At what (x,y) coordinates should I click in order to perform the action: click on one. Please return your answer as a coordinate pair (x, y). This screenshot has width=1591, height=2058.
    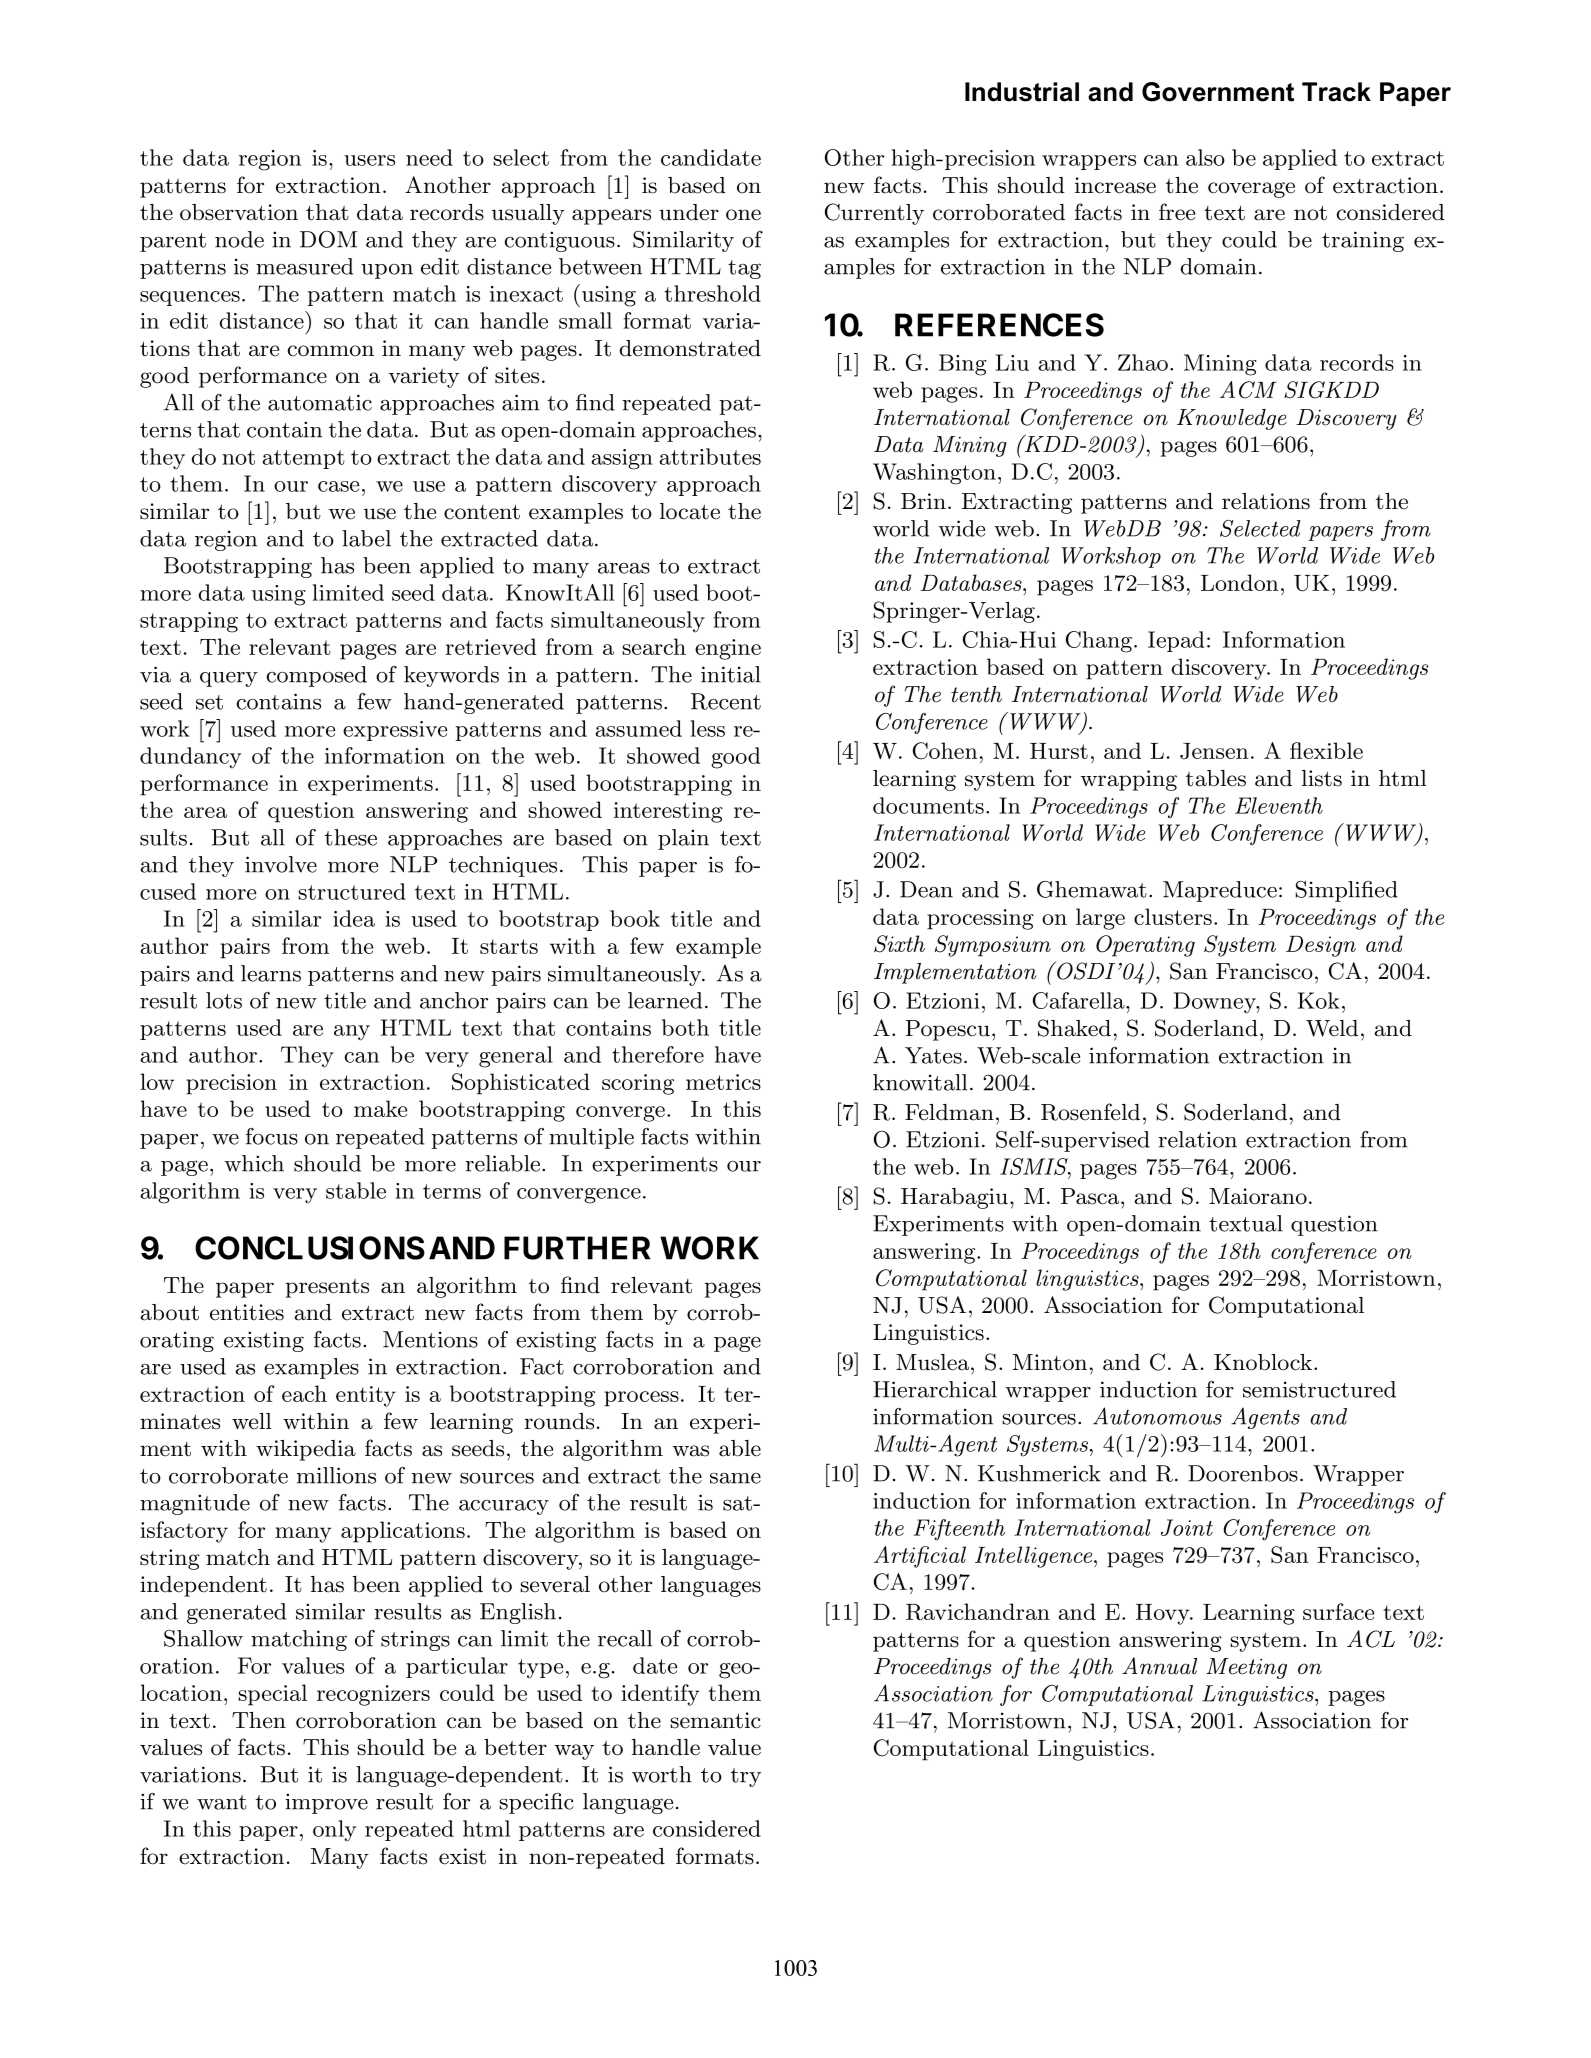
    Looking at the image, I should click on (743, 215).
